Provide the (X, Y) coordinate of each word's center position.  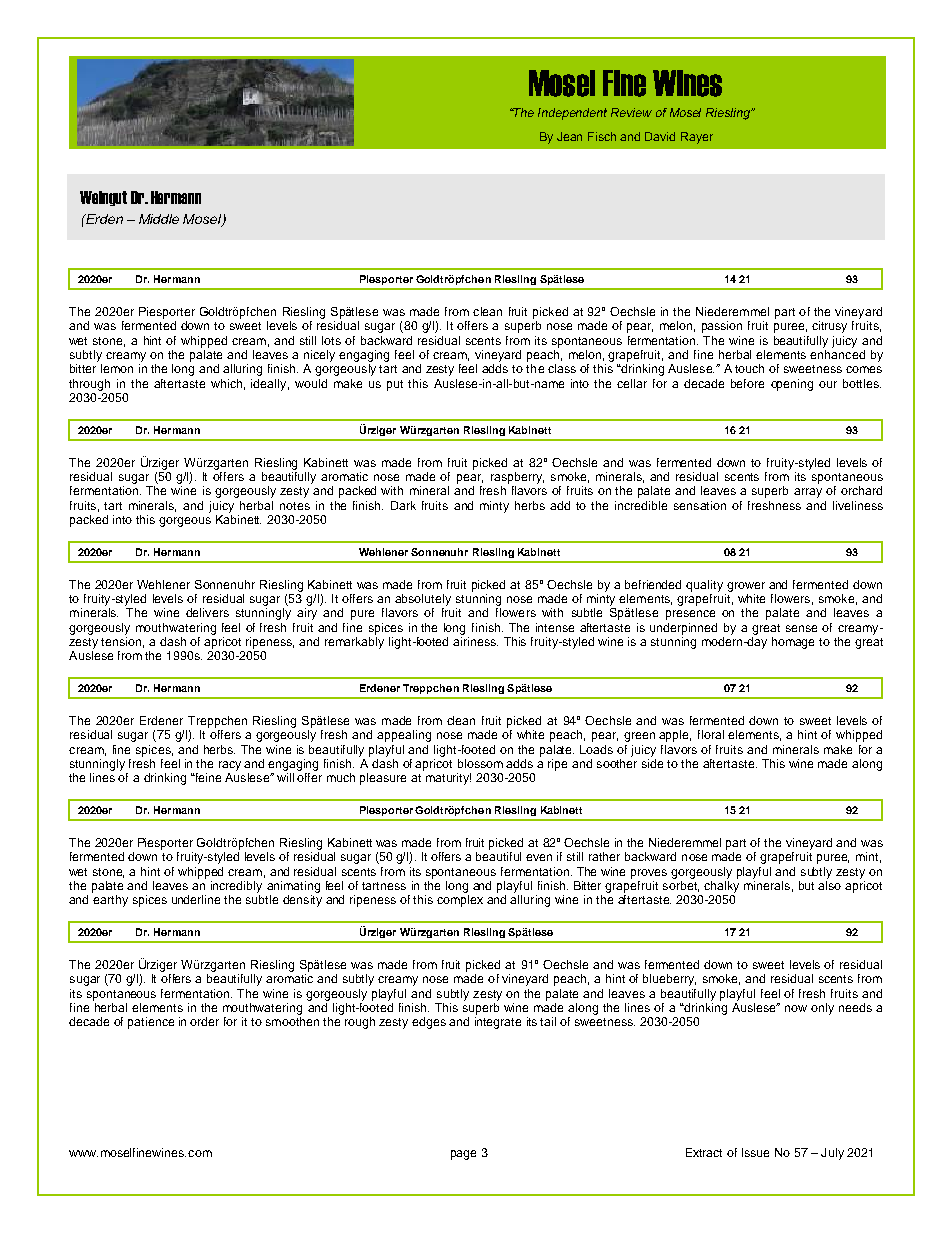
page (463, 1155)
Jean (569, 136)
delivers (207, 612)
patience (151, 1023)
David (660, 136)
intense (555, 627)
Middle (159, 219)
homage (793, 643)
